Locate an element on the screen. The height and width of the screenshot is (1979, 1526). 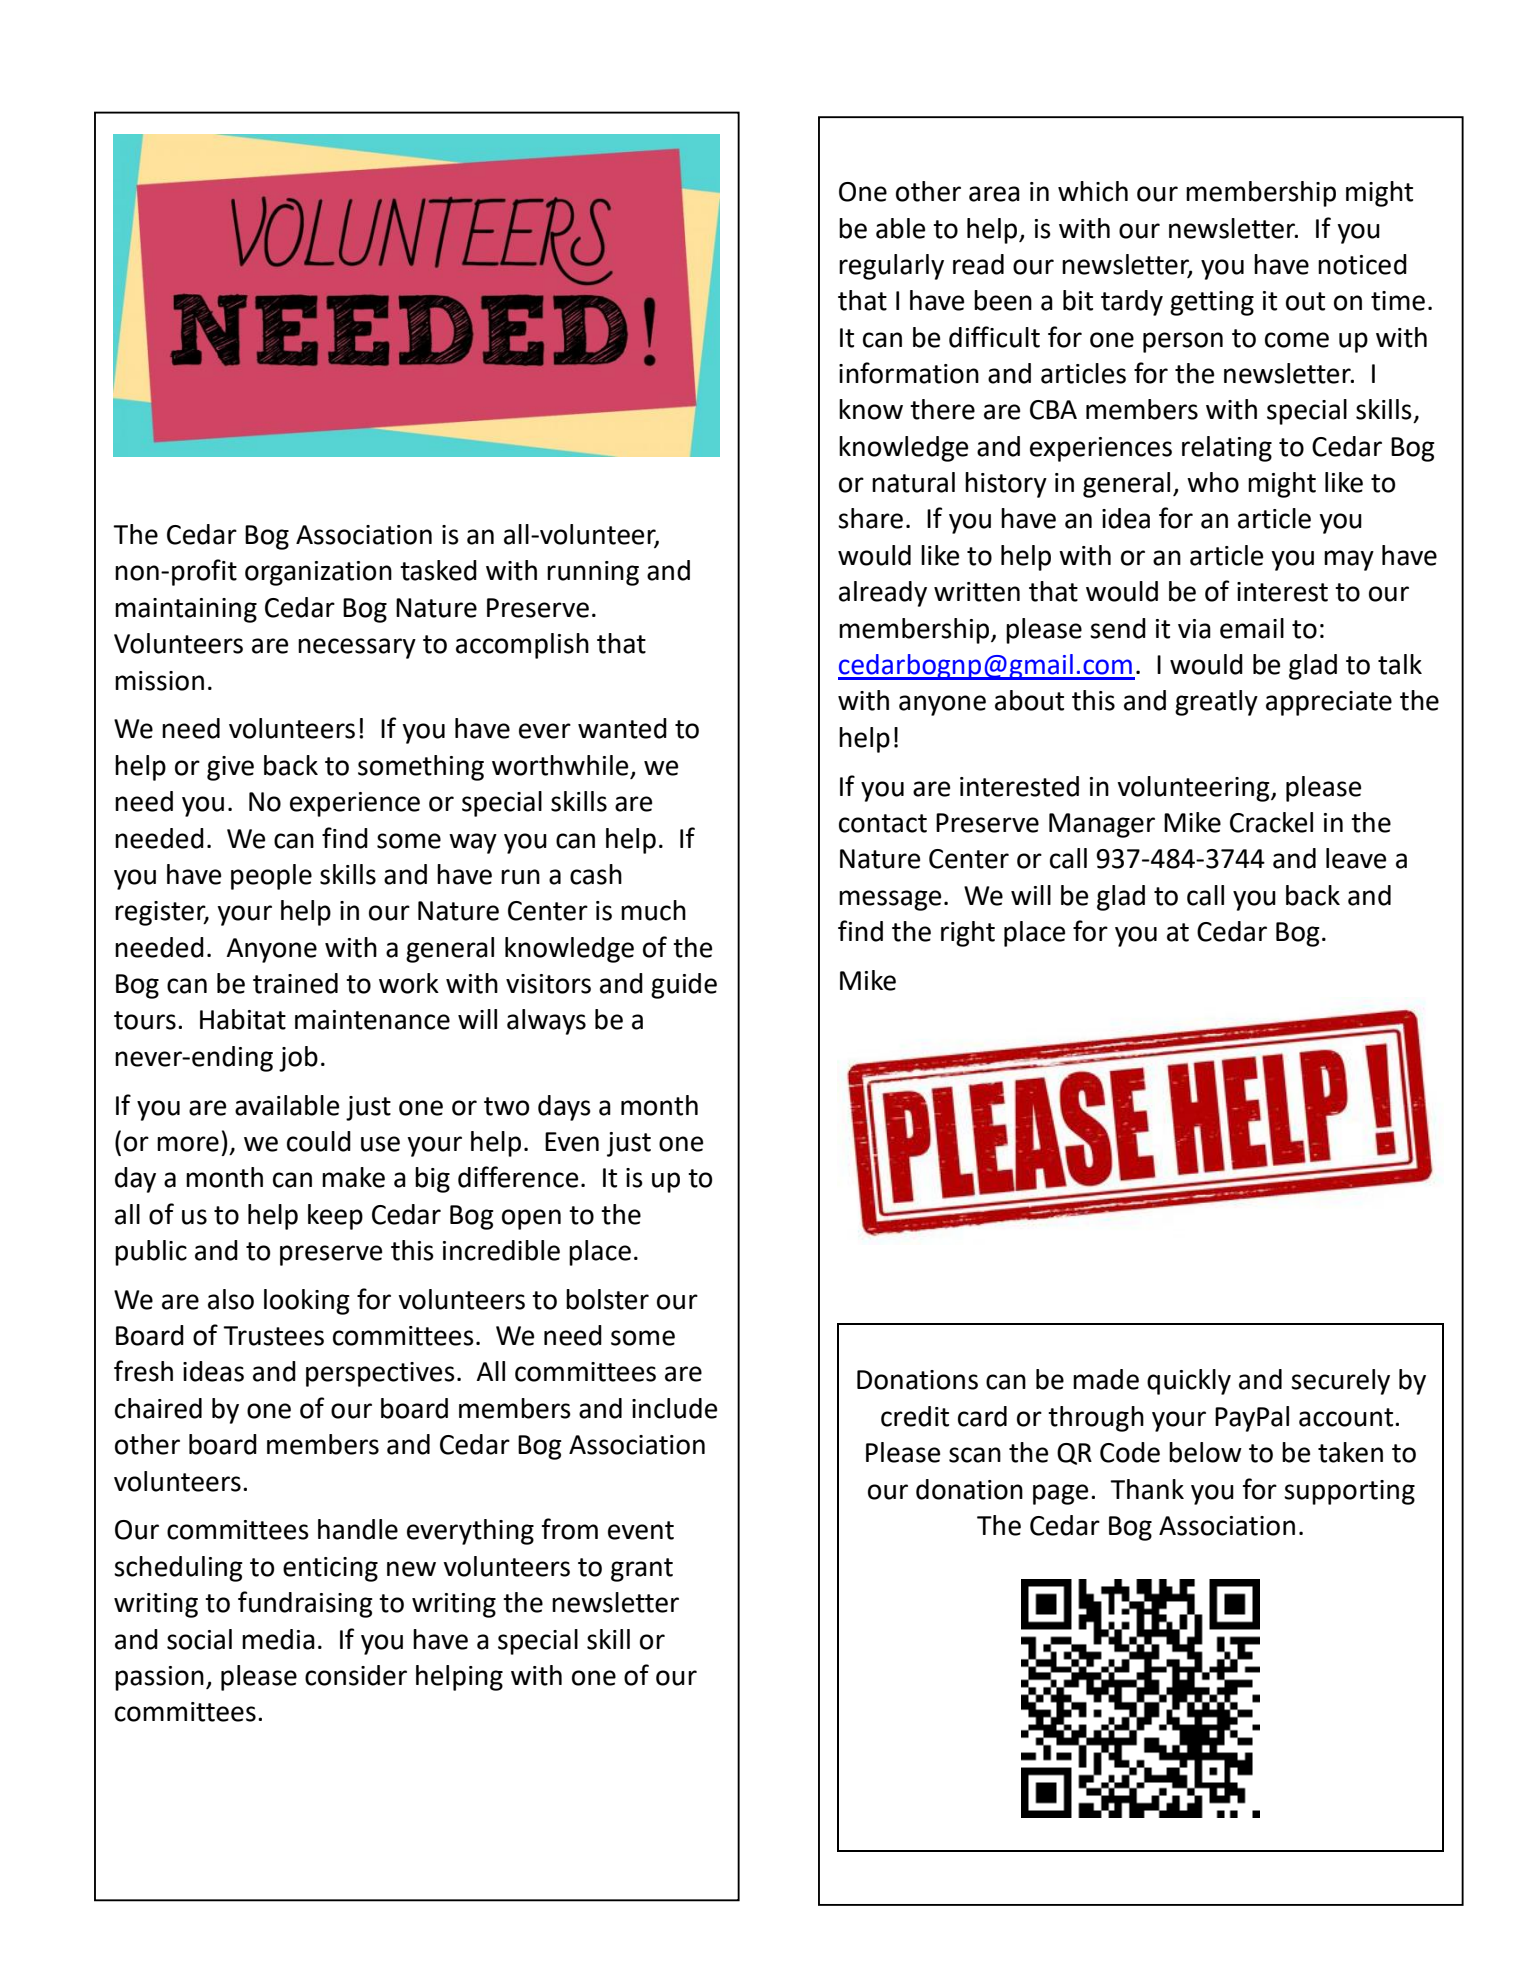
could is located at coordinates (319, 1141).
